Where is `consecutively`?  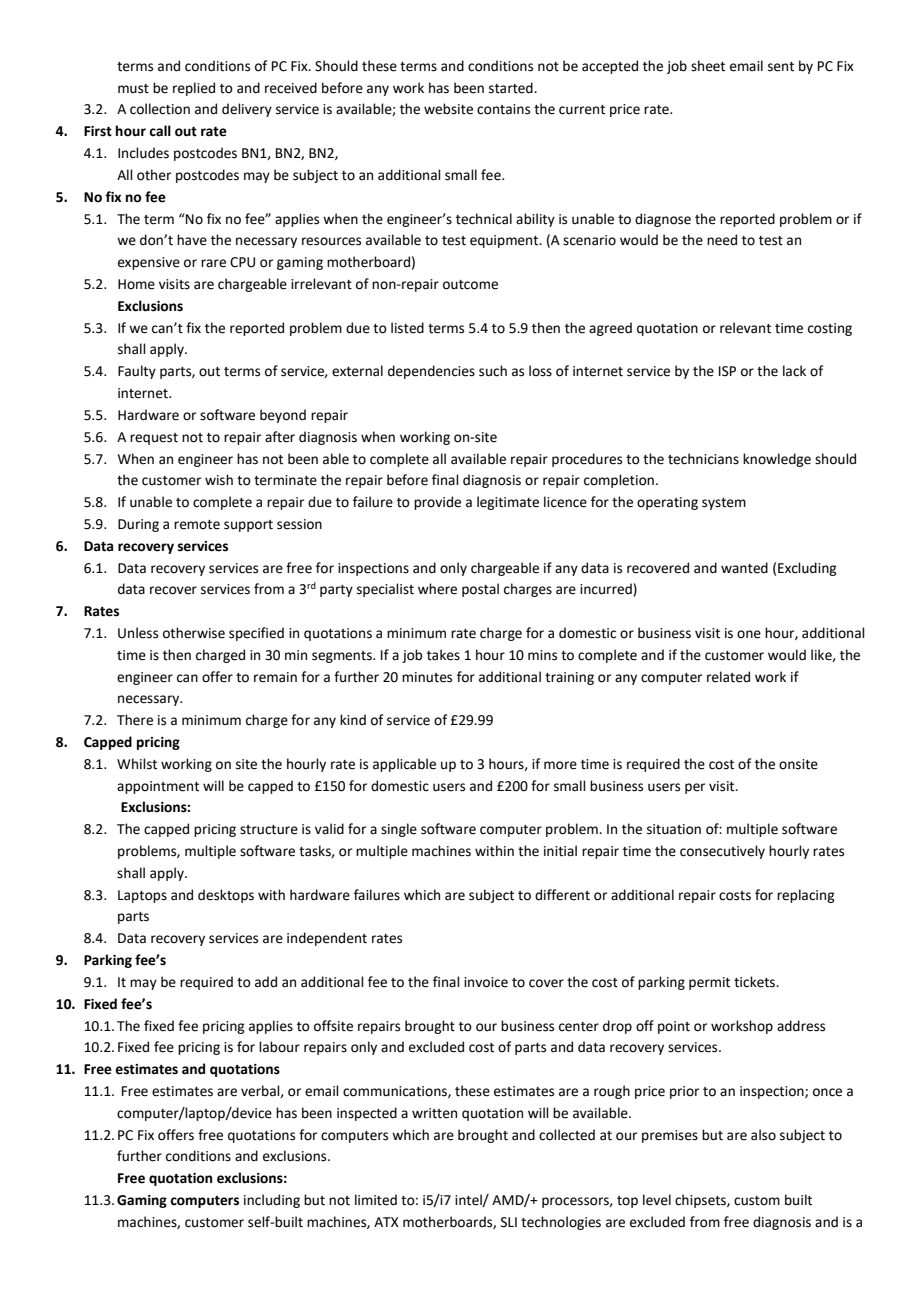 consecutively is located at coordinates (722, 852).
